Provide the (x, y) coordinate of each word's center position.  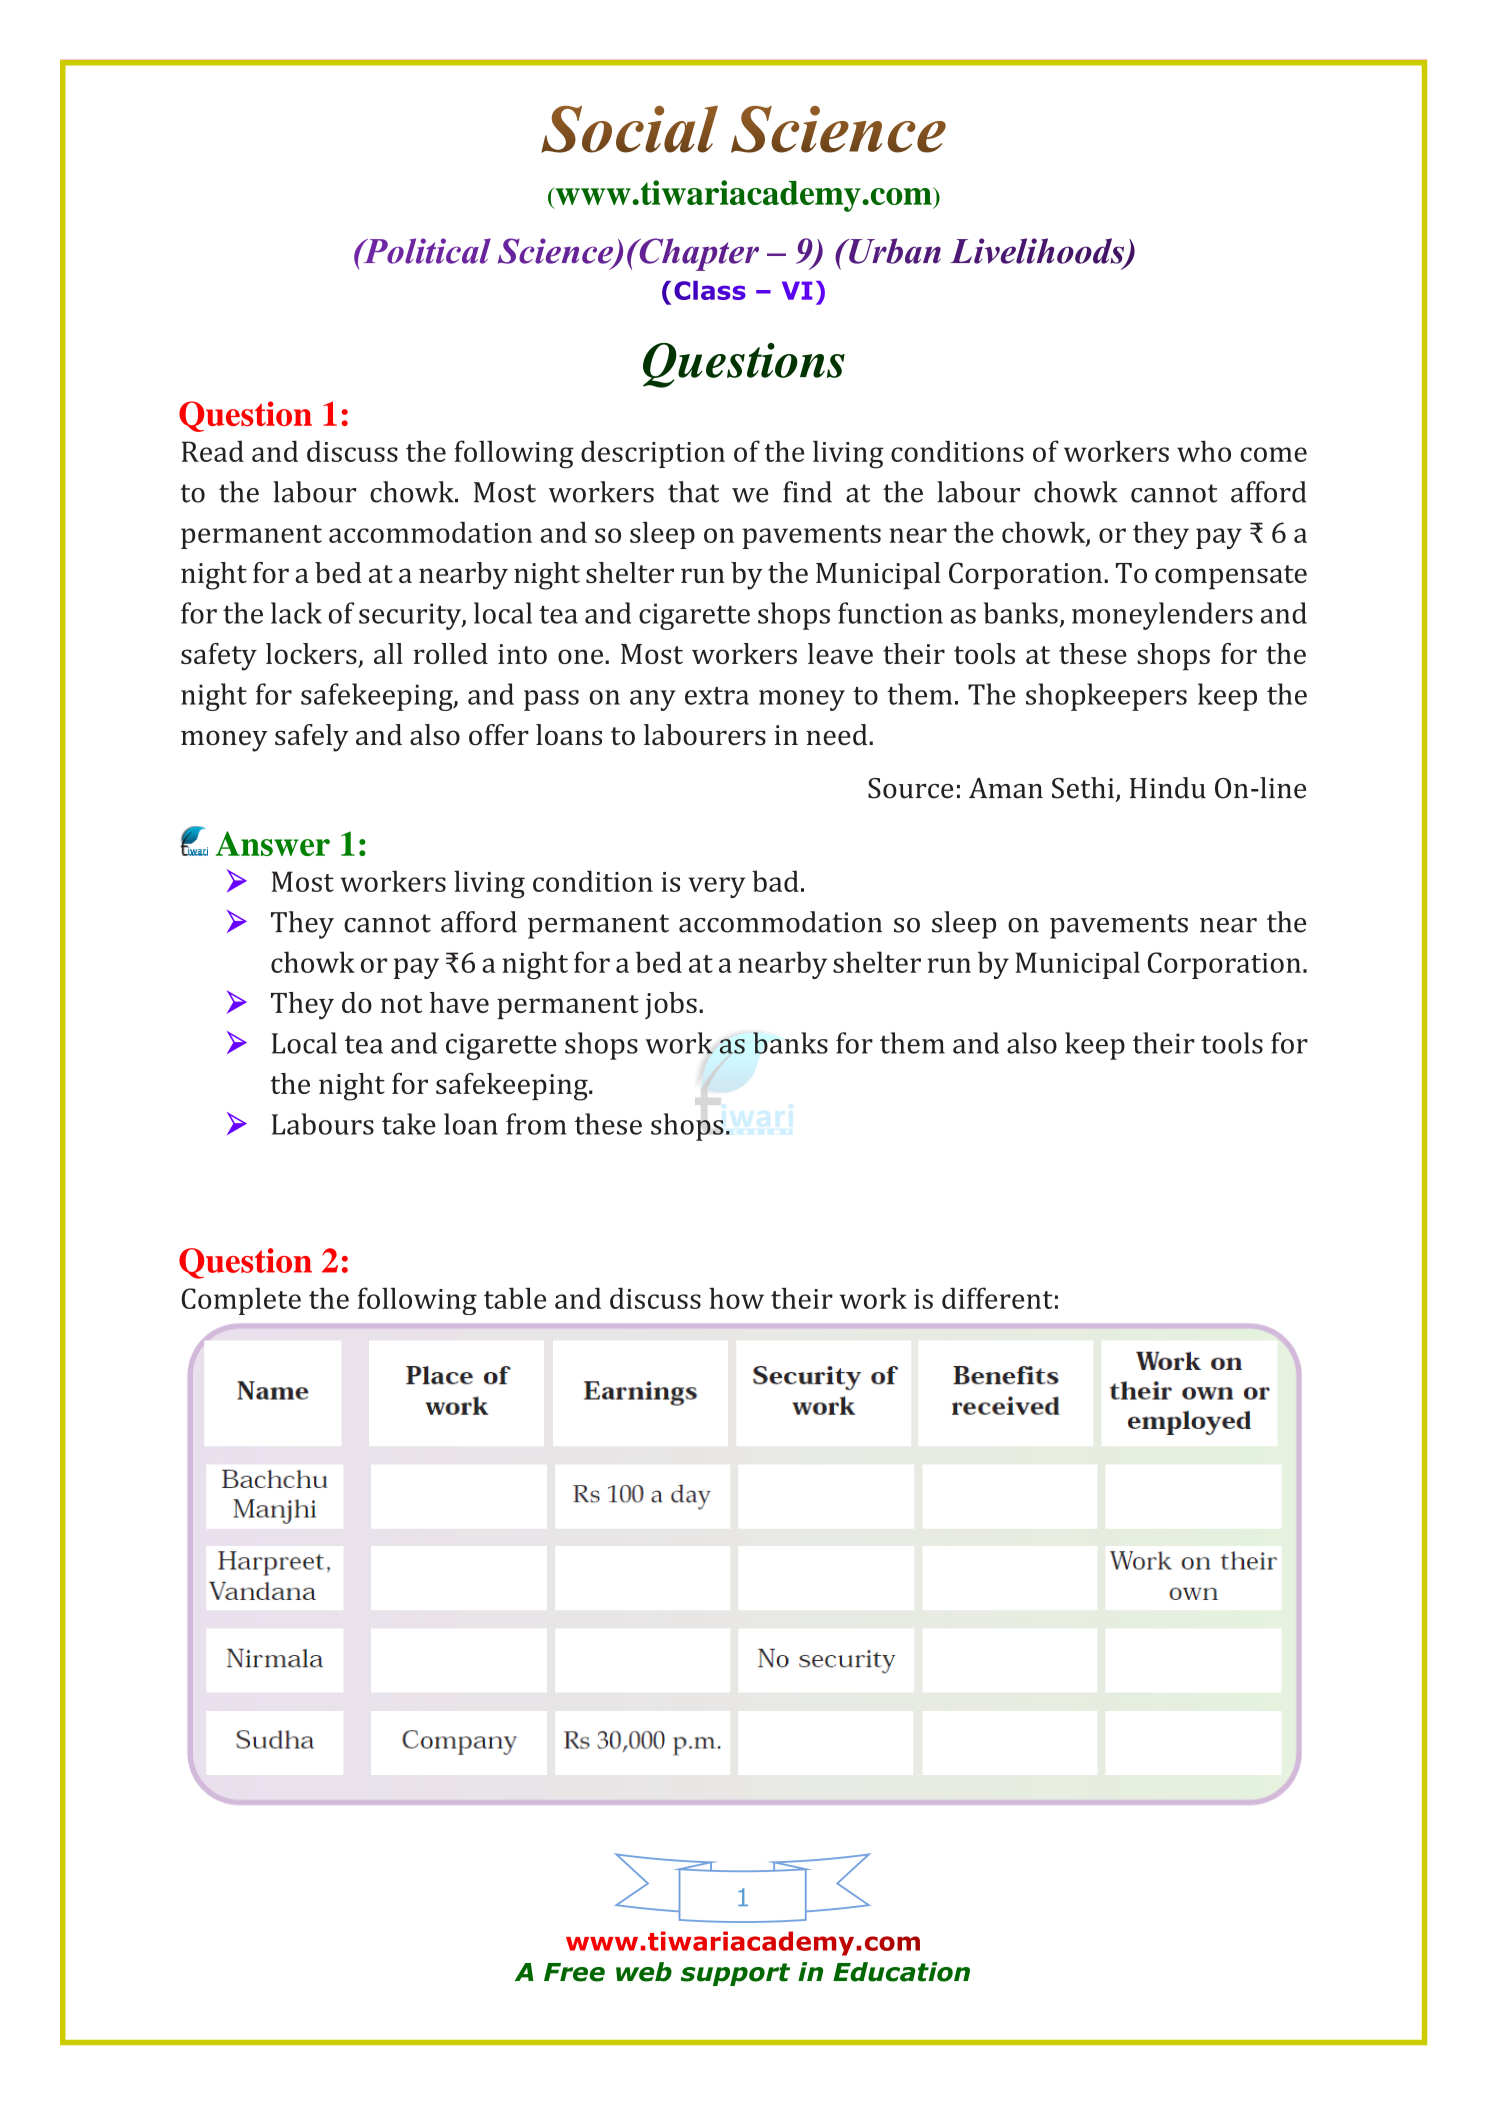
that (693, 492)
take (409, 1124)
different (997, 1298)
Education (901, 1972)
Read (213, 451)
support (735, 1974)
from (536, 1124)
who (1204, 451)
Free (574, 1972)
